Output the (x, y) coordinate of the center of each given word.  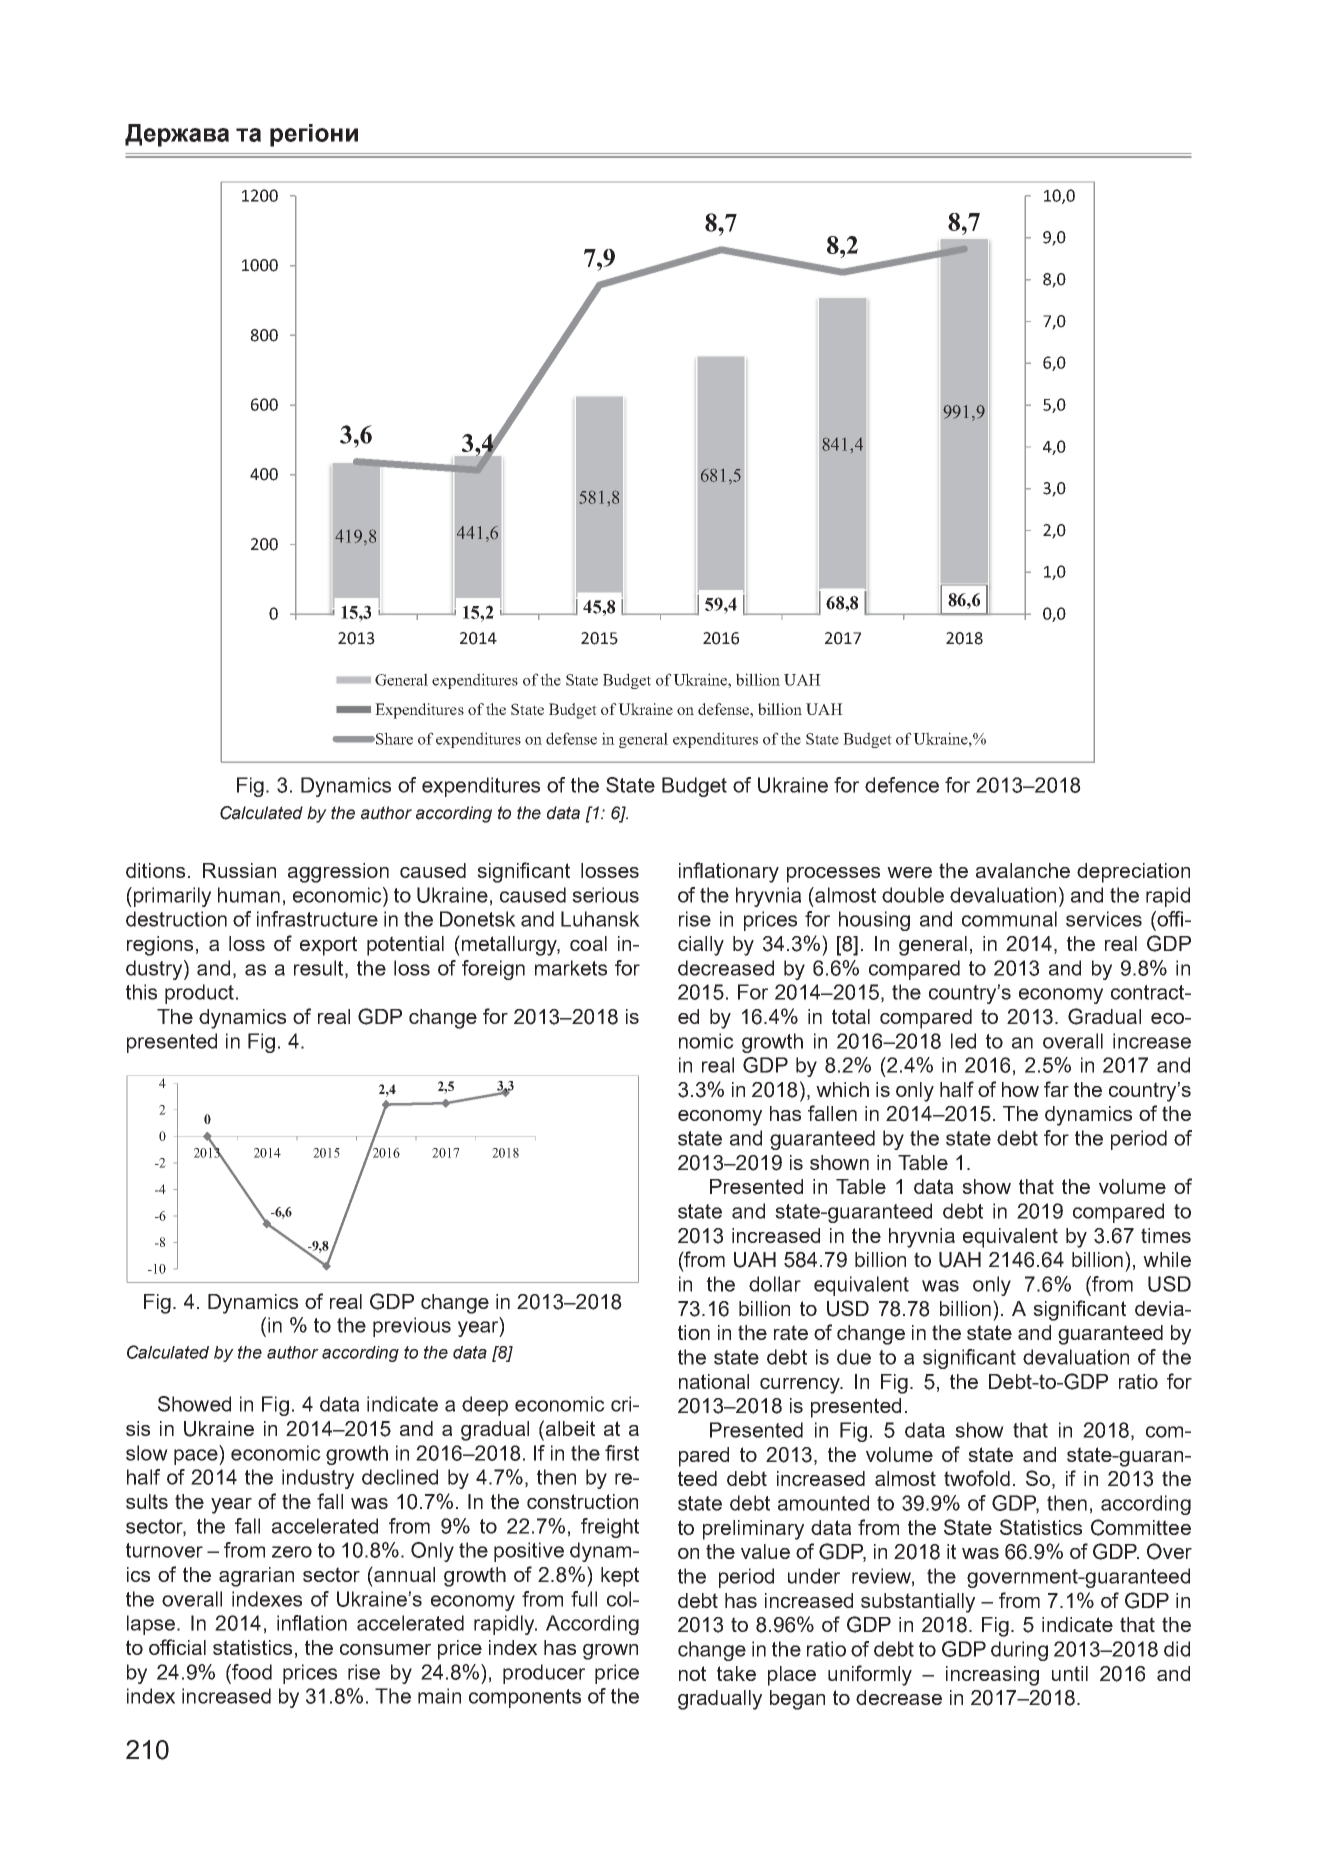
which (842, 1089)
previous (412, 1327)
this (141, 992)
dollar (775, 1284)
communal (1009, 919)
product (199, 994)
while (1167, 1259)
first (622, 1453)
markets (571, 968)
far (1056, 1089)
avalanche (1023, 870)
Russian (239, 870)
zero (292, 1552)
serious (605, 895)
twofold (977, 1478)
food (251, 1672)
